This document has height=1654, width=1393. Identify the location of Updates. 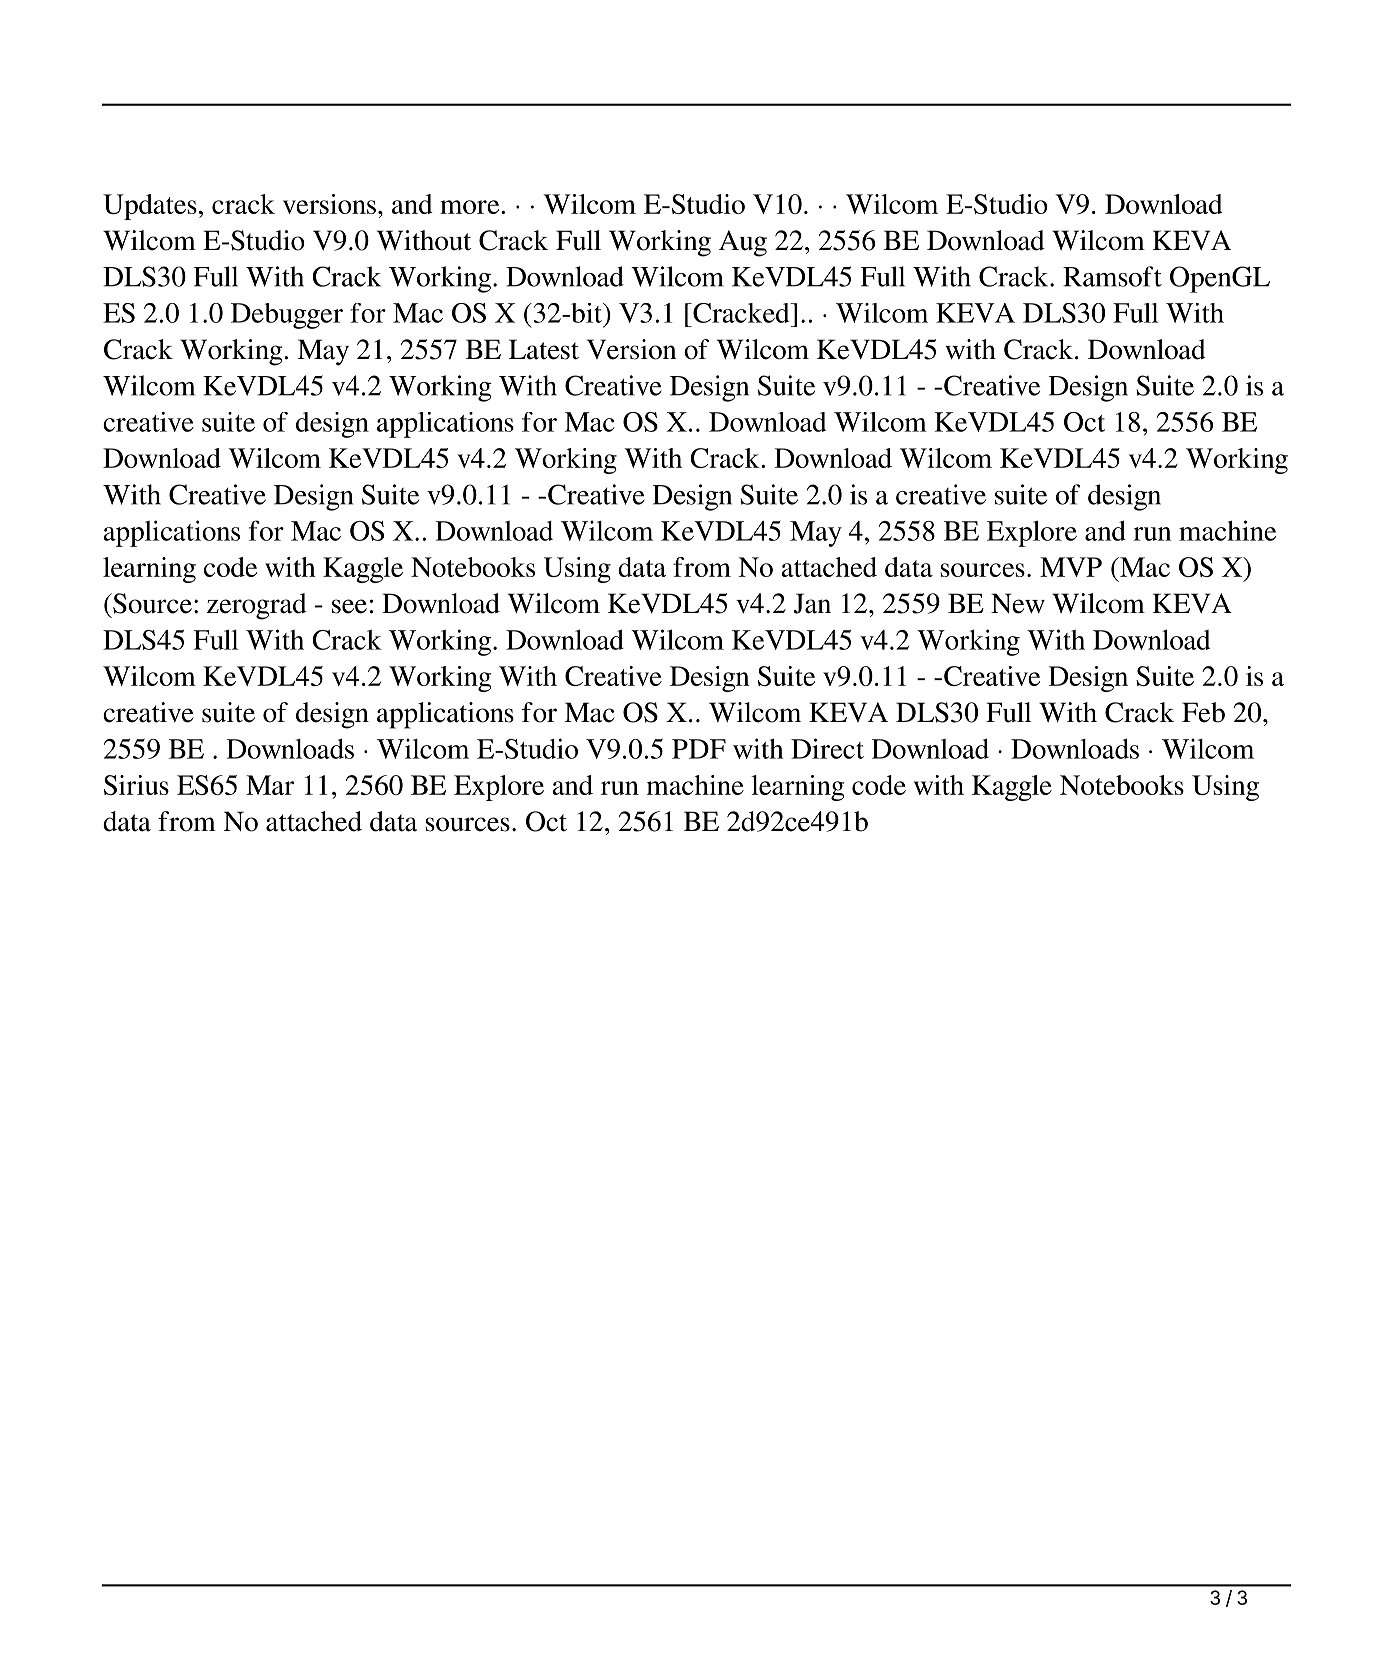
(150, 207).
